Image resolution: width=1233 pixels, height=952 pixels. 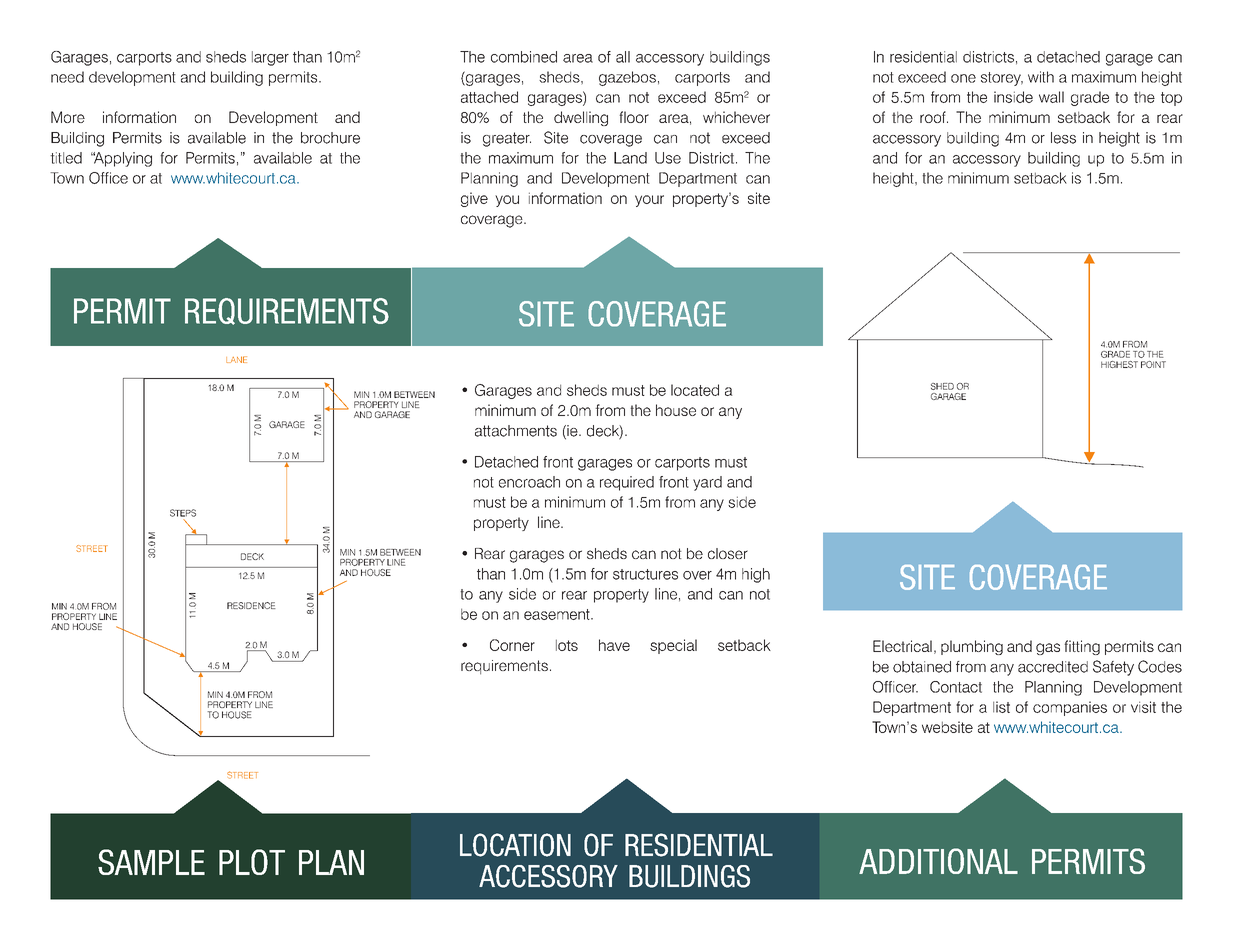 I want to click on sample, so click(x=151, y=862).
